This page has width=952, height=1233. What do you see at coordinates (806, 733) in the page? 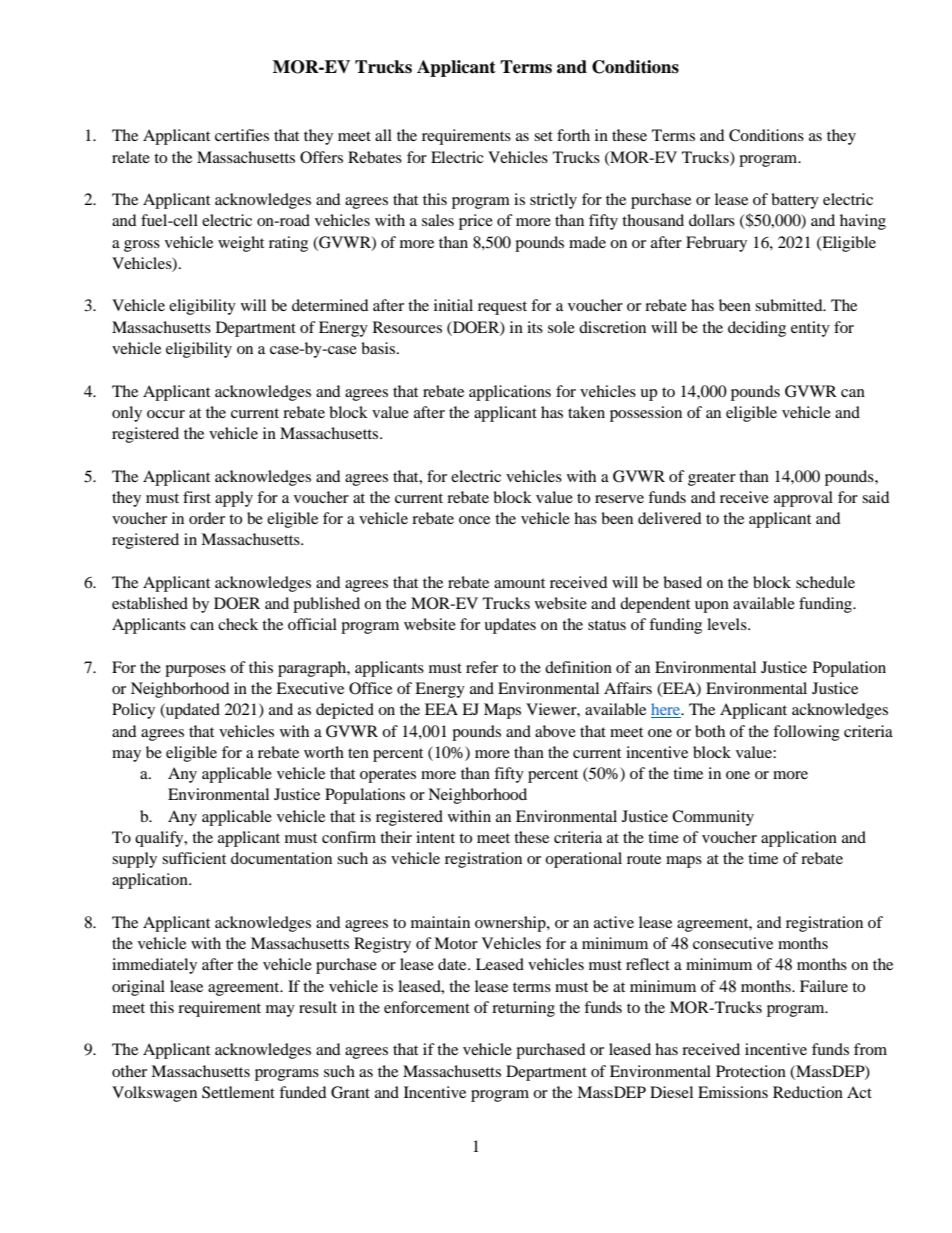
I see `following` at bounding box center [806, 733].
